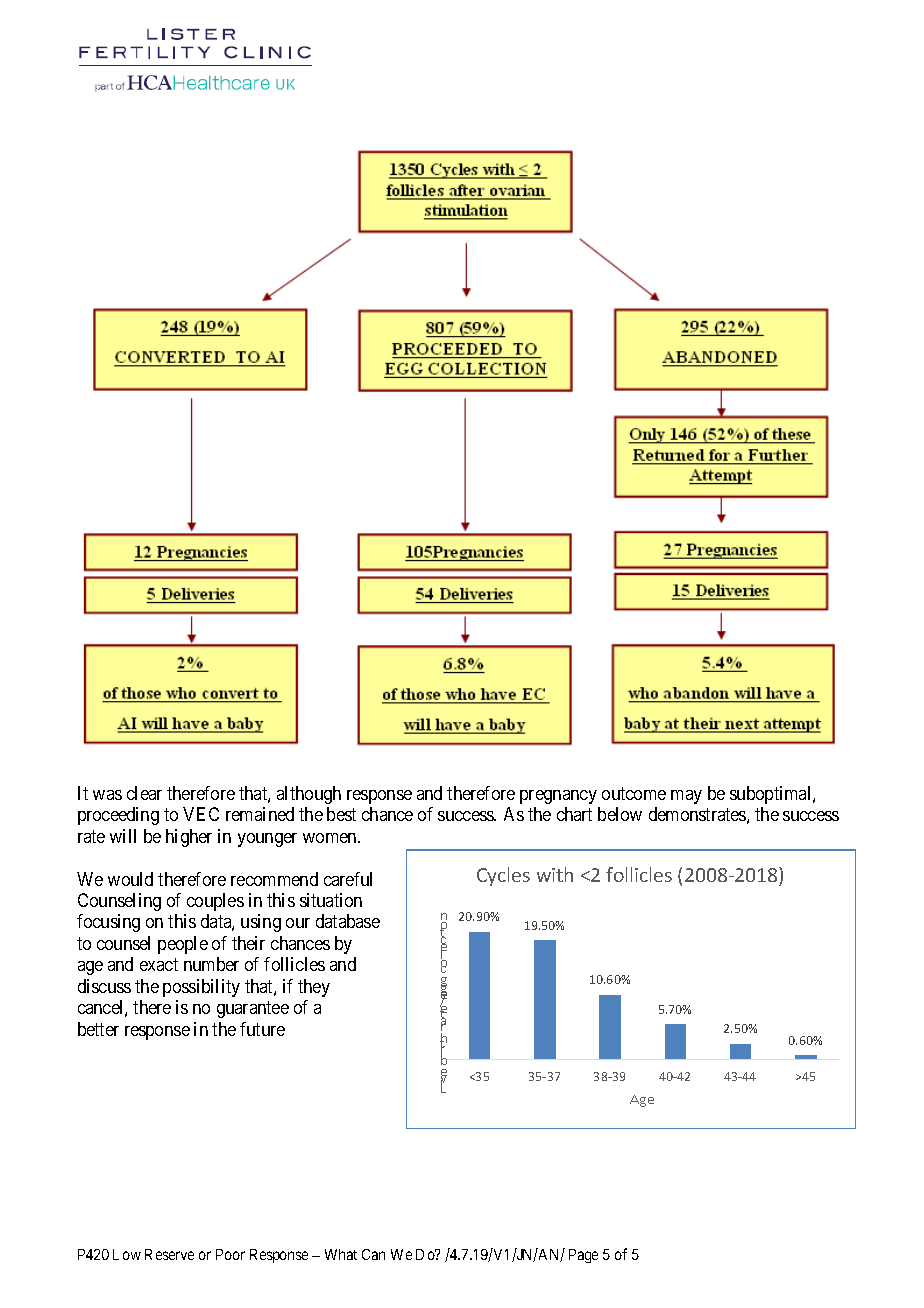 This screenshot has height=1308, width=924. Describe the element at coordinates (686, 797) in the screenshot. I see `may` at that location.
